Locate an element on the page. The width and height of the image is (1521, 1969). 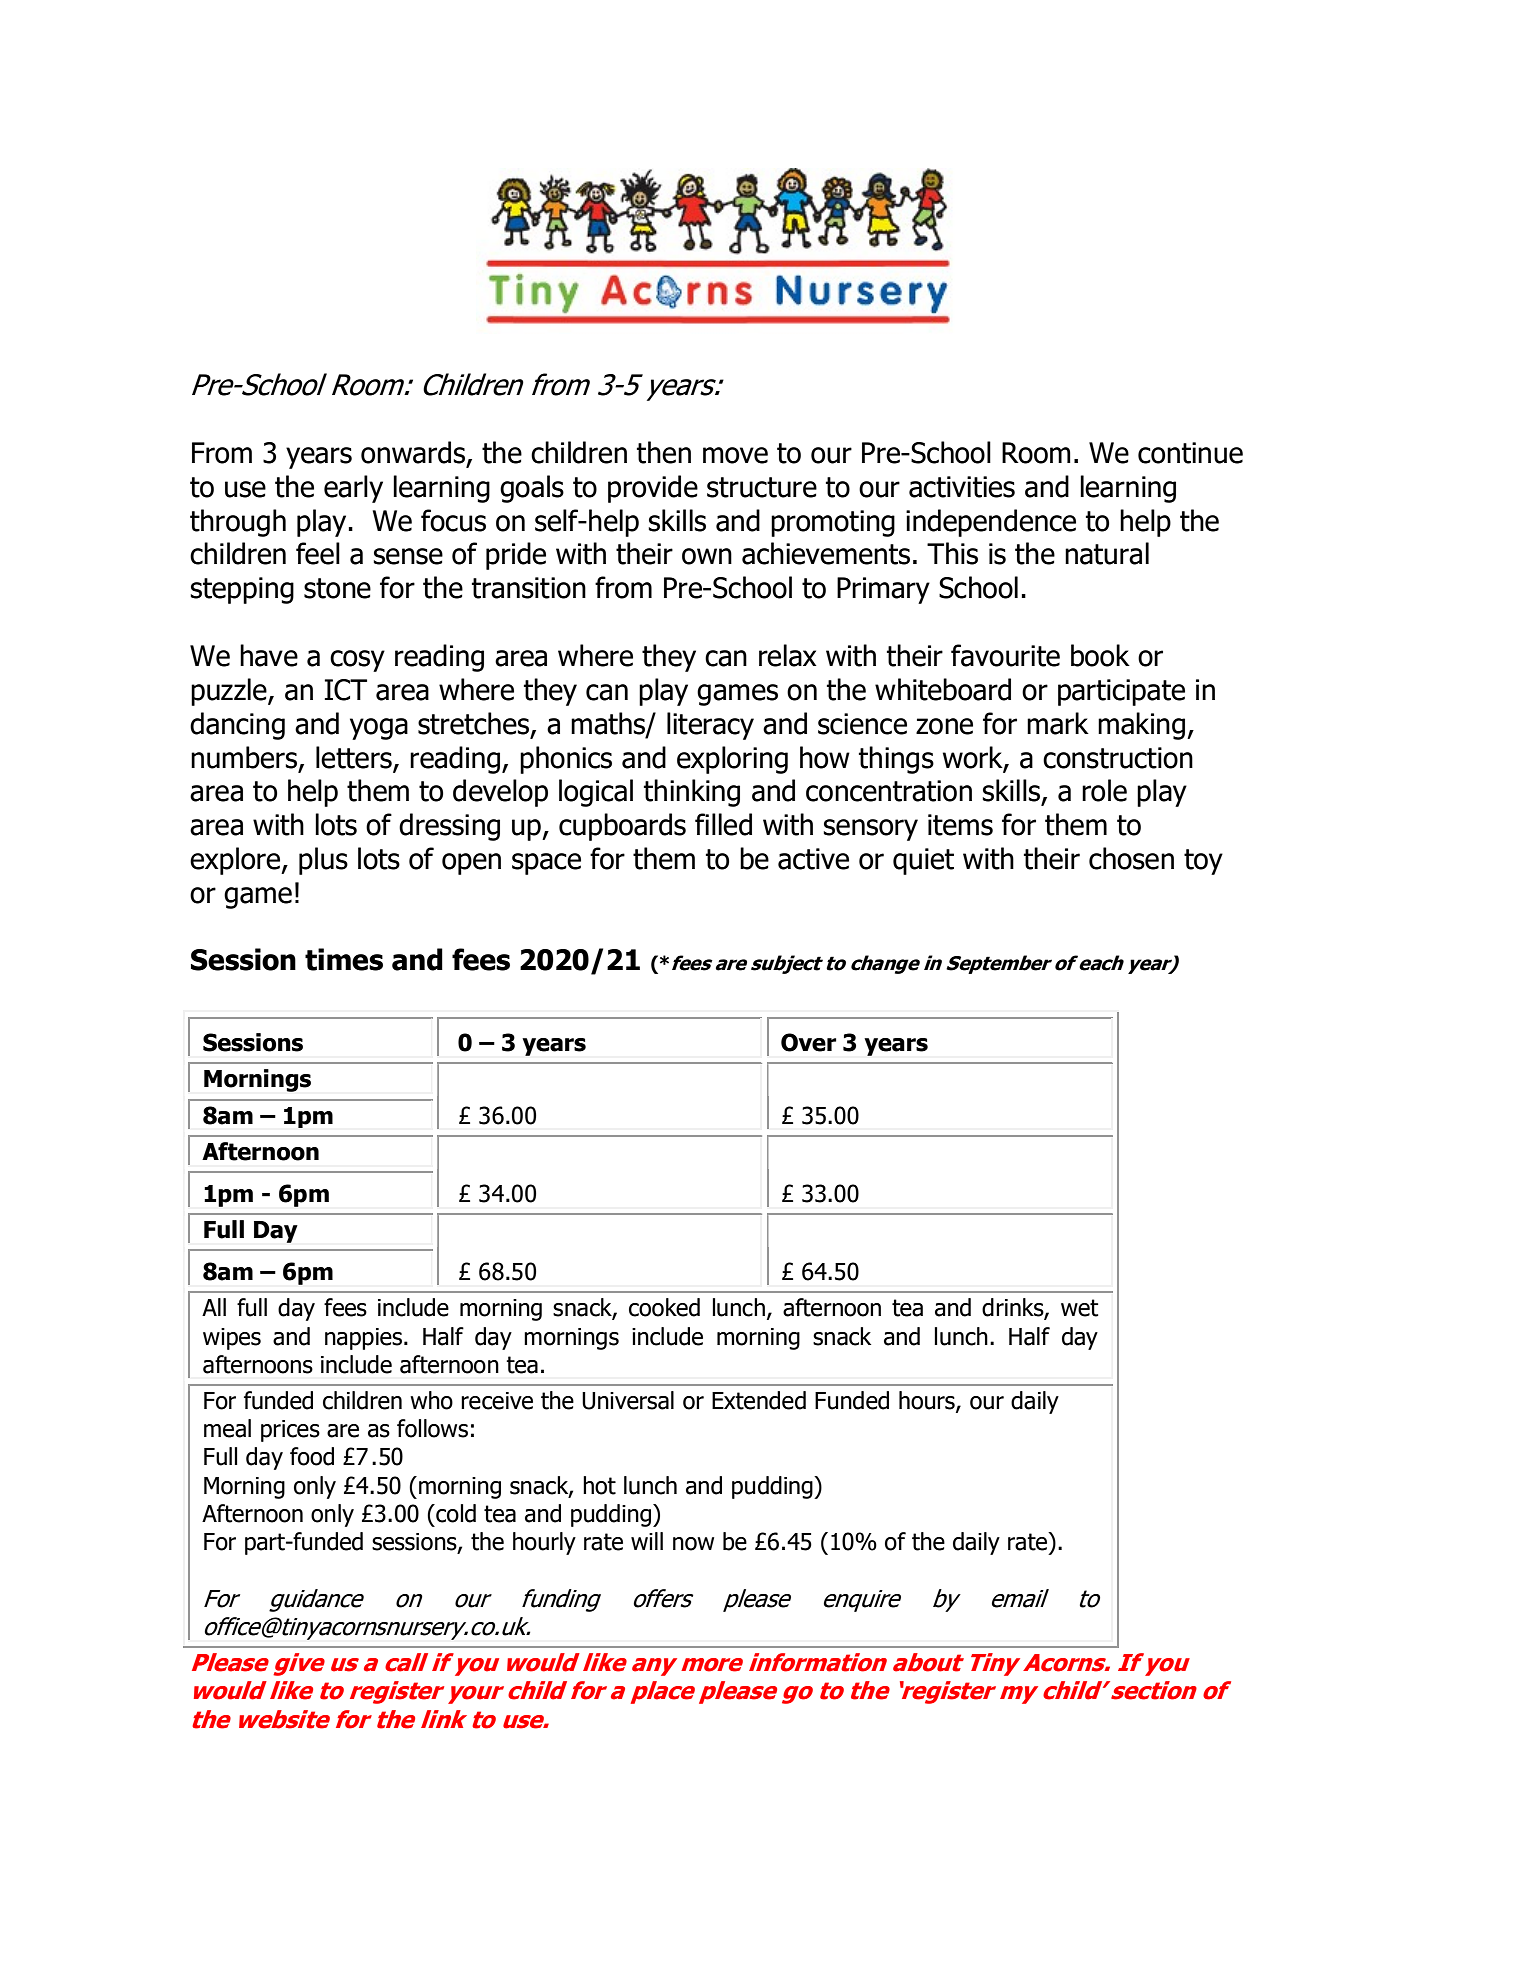
plus is located at coordinates (323, 861).
